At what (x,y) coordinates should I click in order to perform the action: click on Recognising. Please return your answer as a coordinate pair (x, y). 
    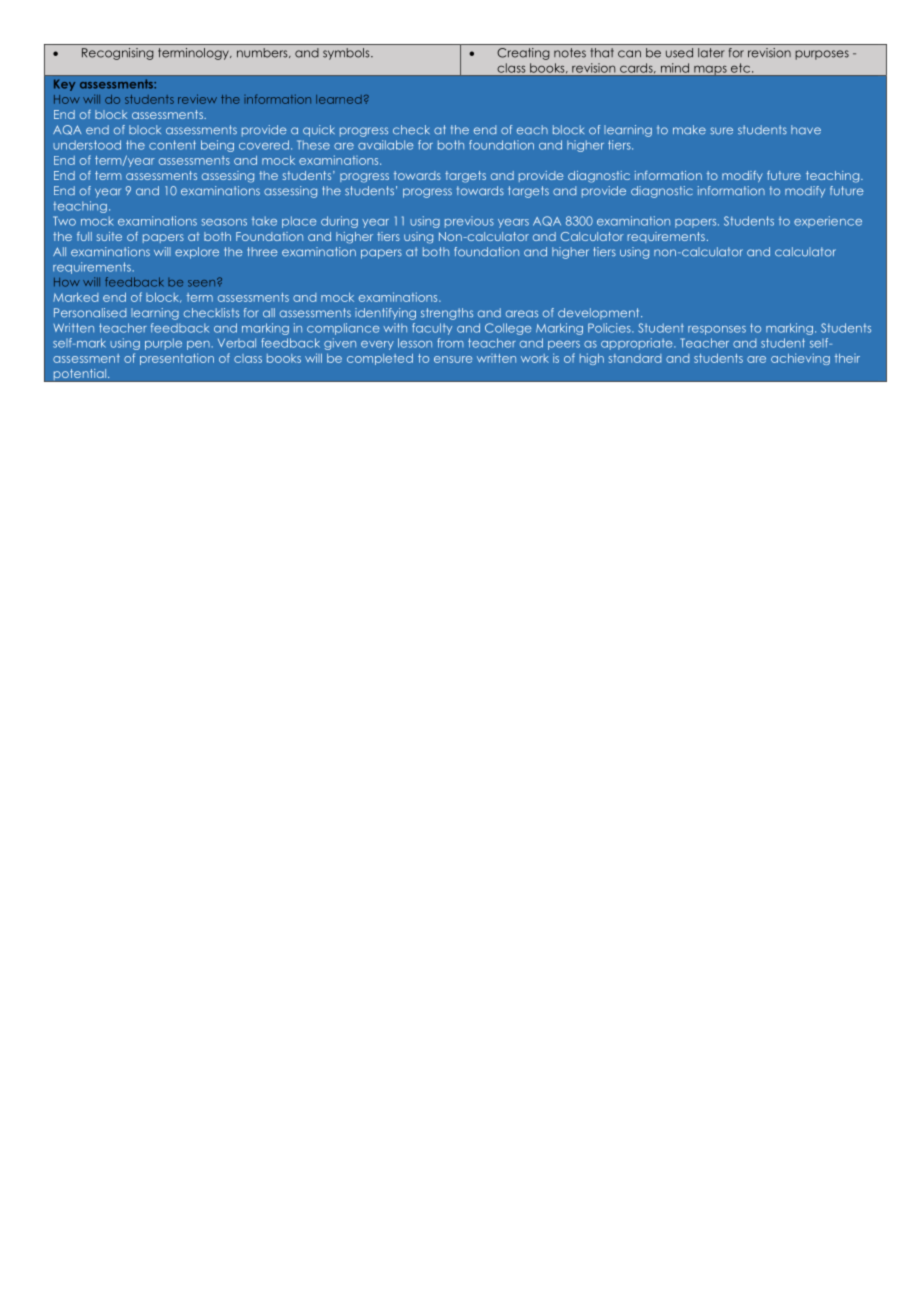
    Looking at the image, I should click on (118, 54).
